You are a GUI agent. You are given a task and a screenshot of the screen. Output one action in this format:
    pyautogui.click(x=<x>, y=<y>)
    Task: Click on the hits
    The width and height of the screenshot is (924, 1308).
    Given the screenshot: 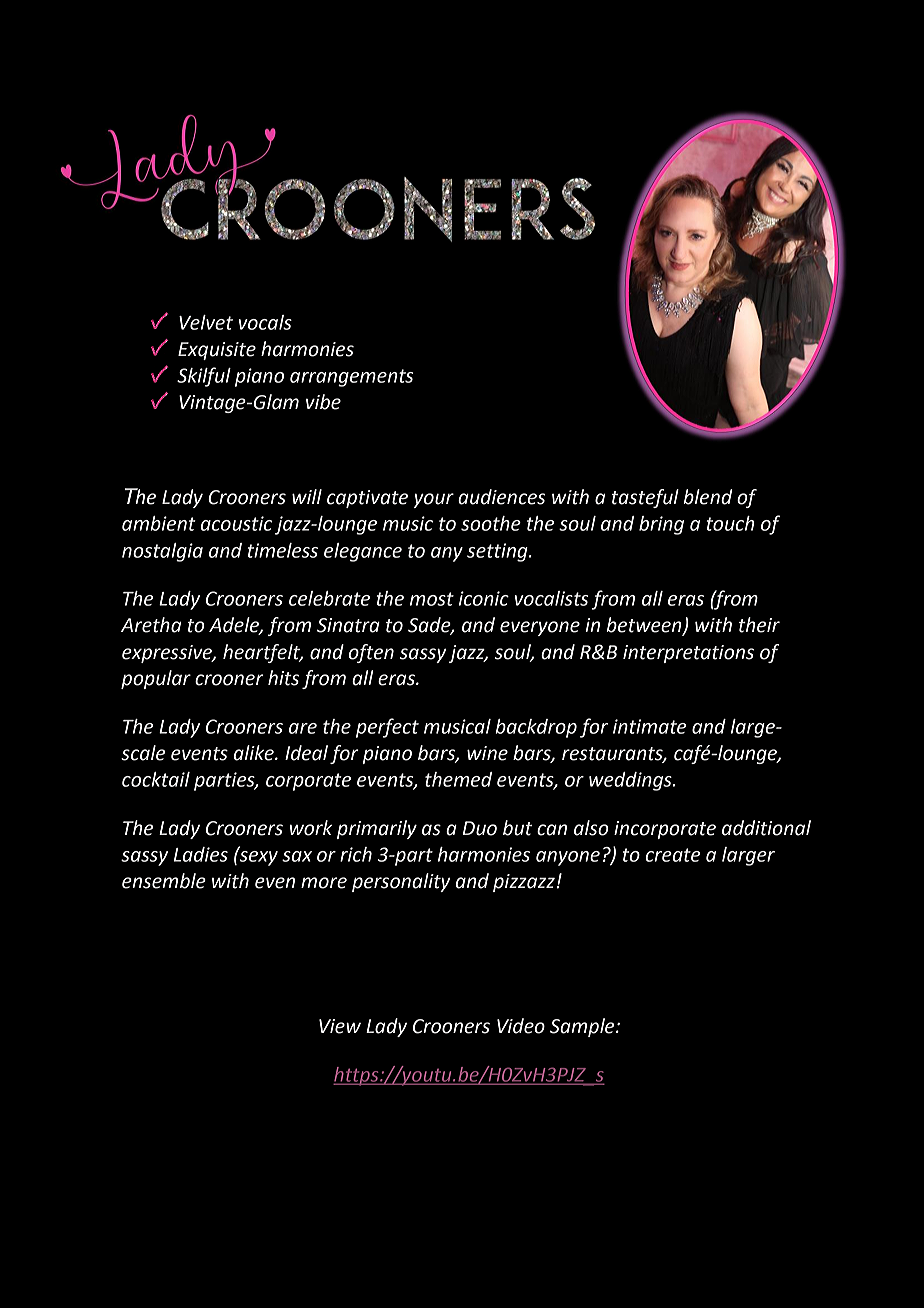 What is the action you would take?
    pyautogui.click(x=283, y=678)
